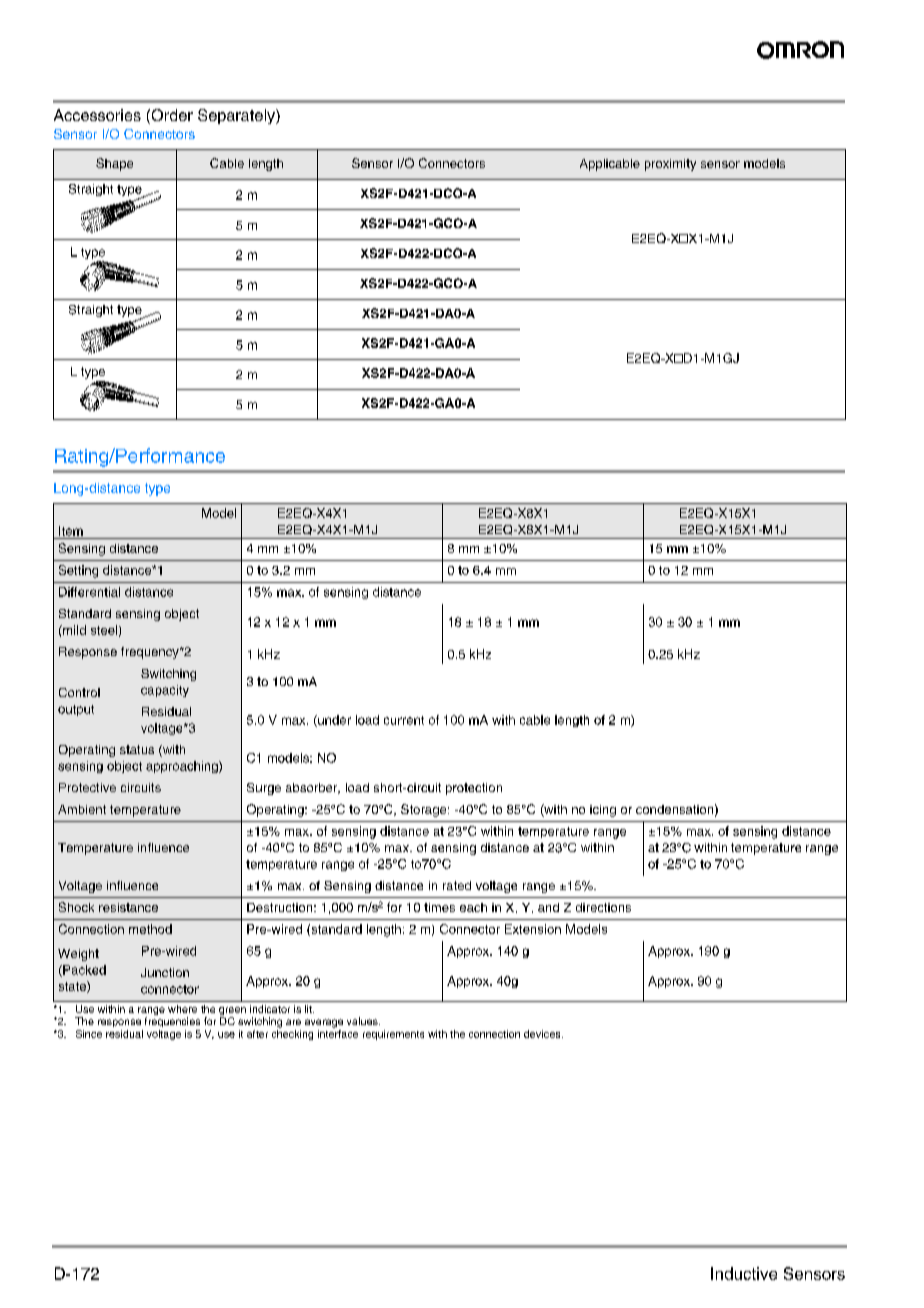 The image size is (924, 1308). What do you see at coordinates (237, 116) in the screenshot?
I see `Separately` at bounding box center [237, 116].
